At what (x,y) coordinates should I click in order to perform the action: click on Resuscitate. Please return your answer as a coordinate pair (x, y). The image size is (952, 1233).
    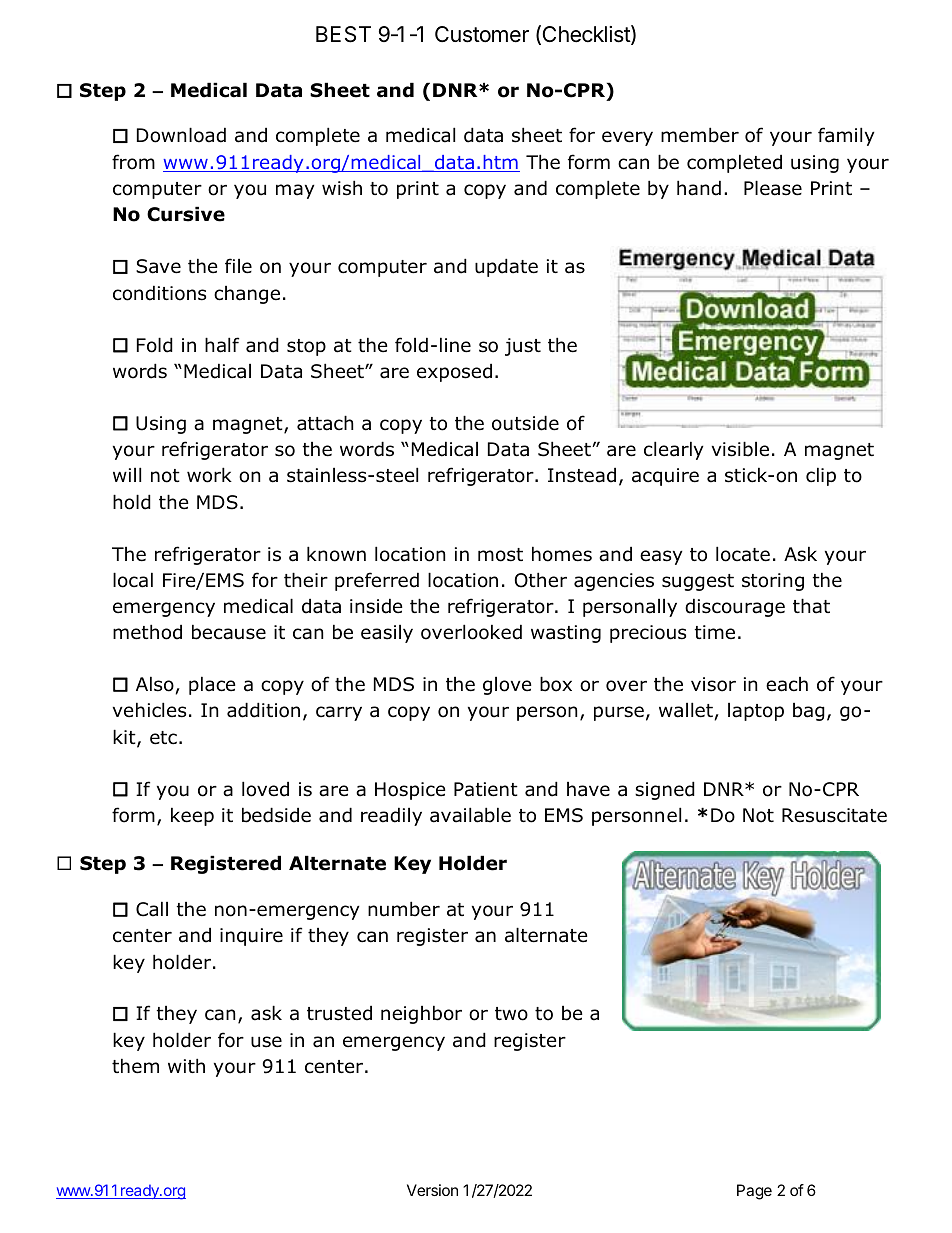
    Looking at the image, I should click on (834, 815).
